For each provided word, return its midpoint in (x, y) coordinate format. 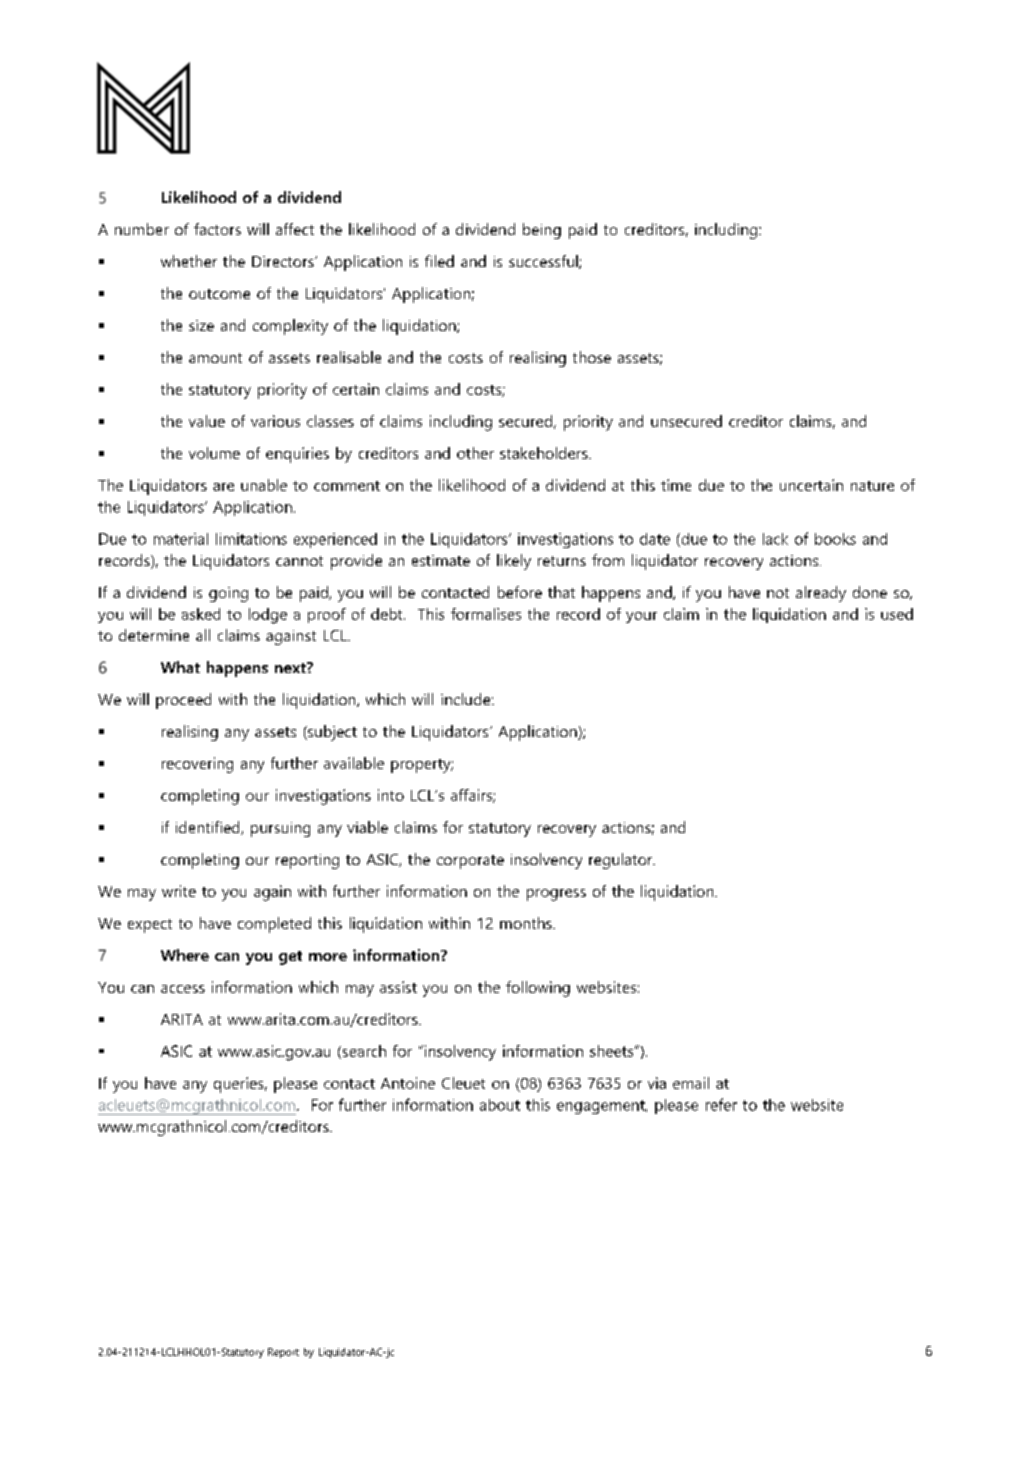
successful (544, 262)
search (363, 1052)
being (542, 231)
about (500, 1105)
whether (189, 261)
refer (721, 1104)
